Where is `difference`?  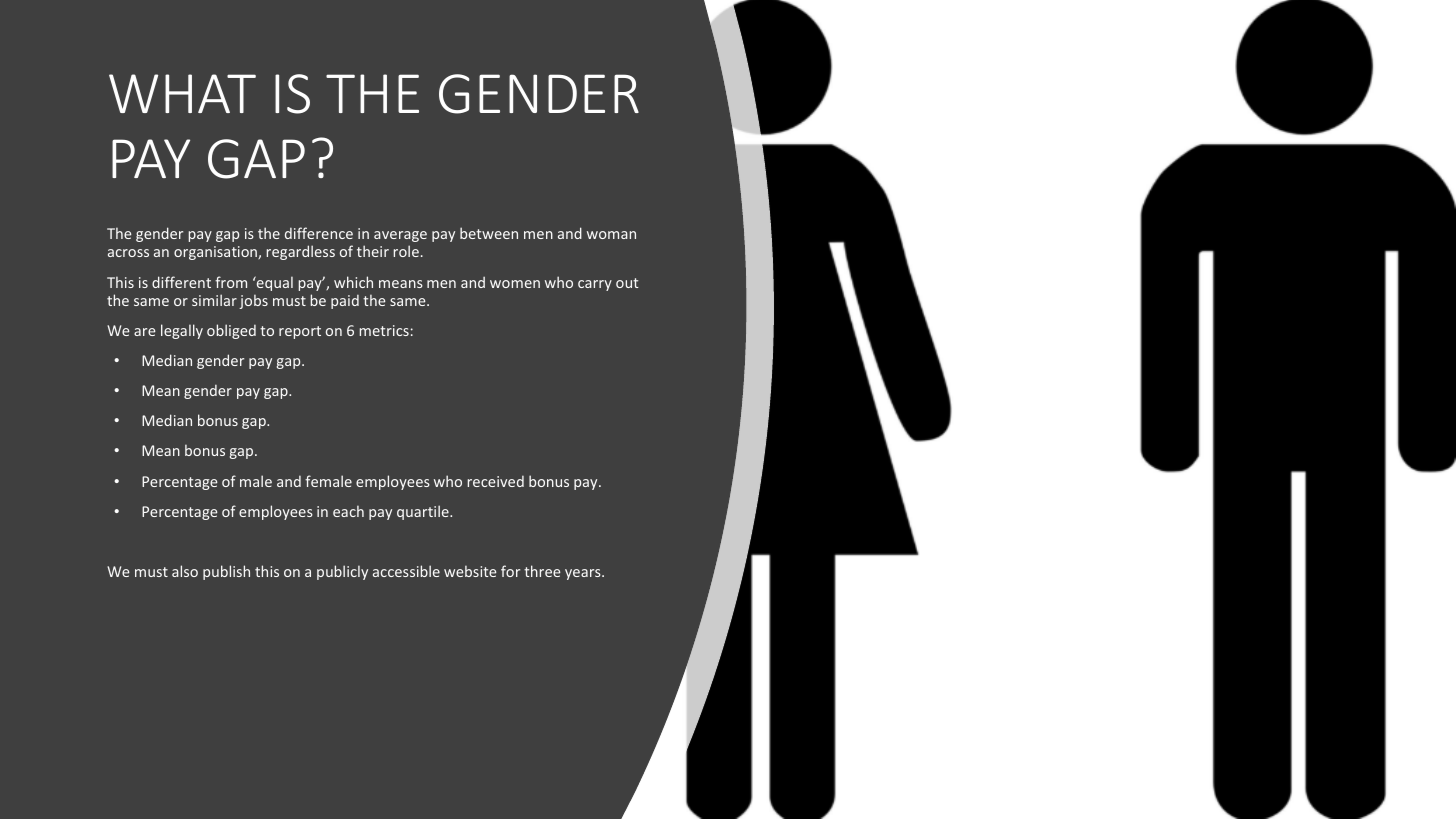
difference is located at coordinates (319, 233).
